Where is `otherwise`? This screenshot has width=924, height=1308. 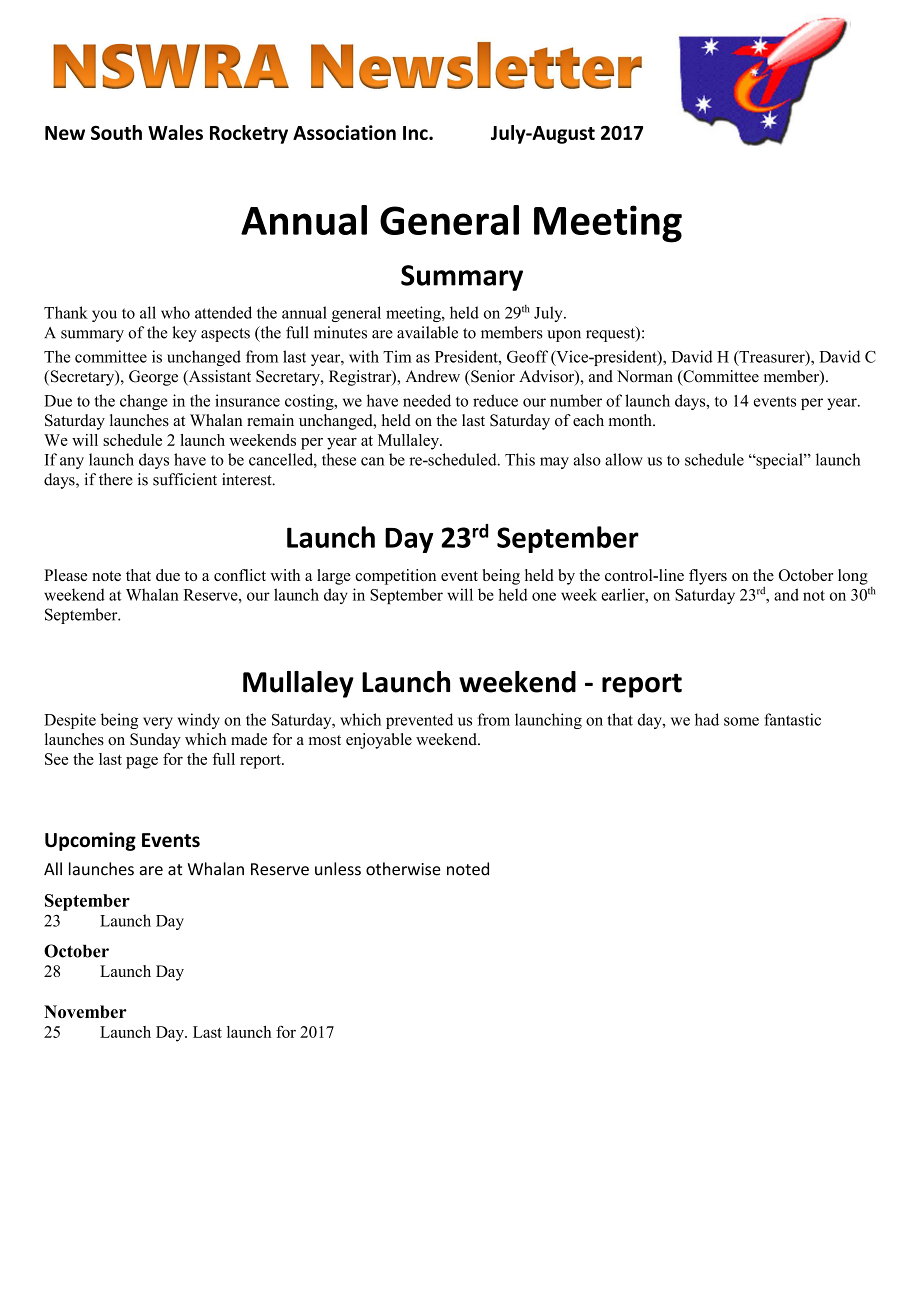
otherwise is located at coordinates (403, 869).
